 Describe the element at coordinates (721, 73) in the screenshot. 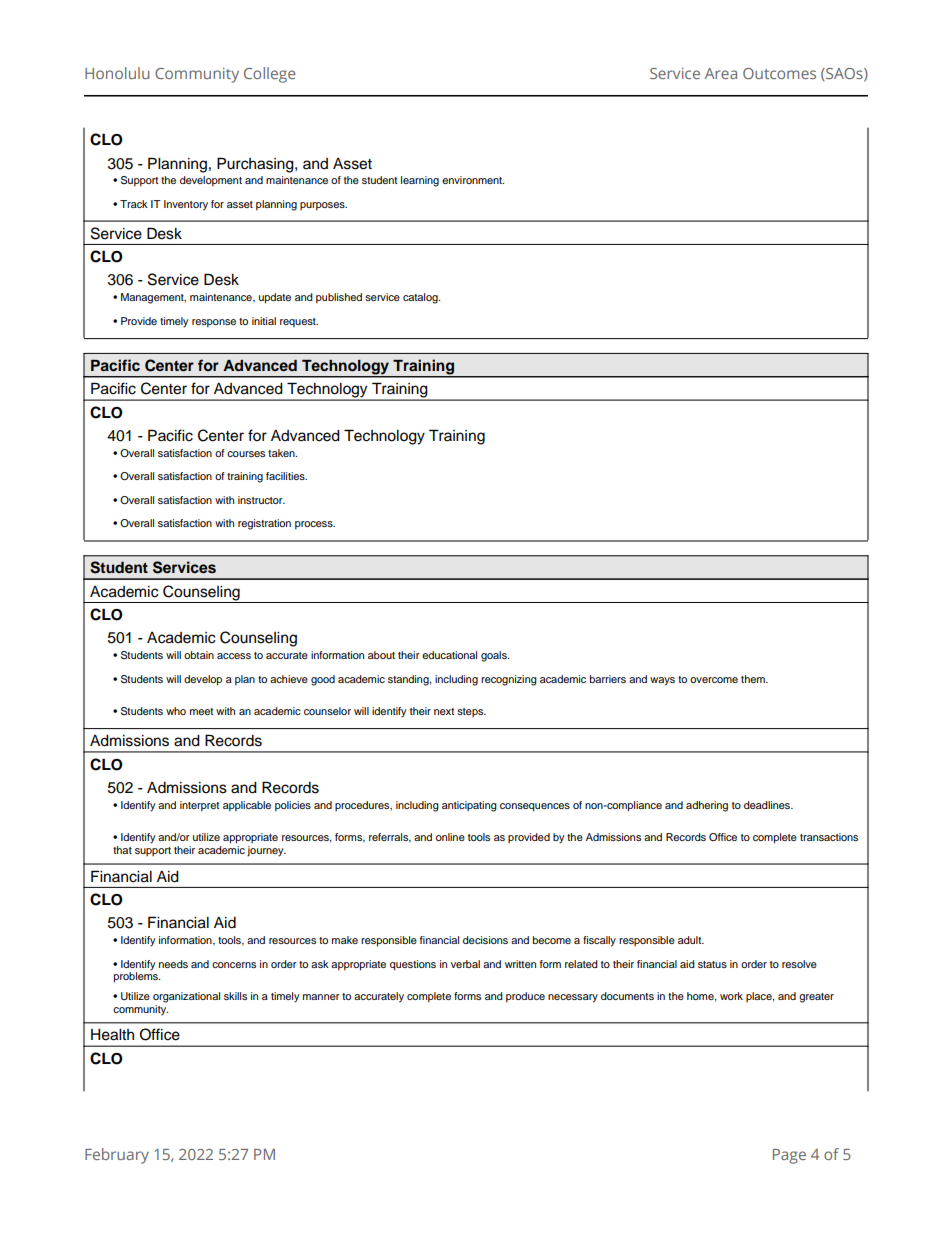

I see `Area` at that location.
